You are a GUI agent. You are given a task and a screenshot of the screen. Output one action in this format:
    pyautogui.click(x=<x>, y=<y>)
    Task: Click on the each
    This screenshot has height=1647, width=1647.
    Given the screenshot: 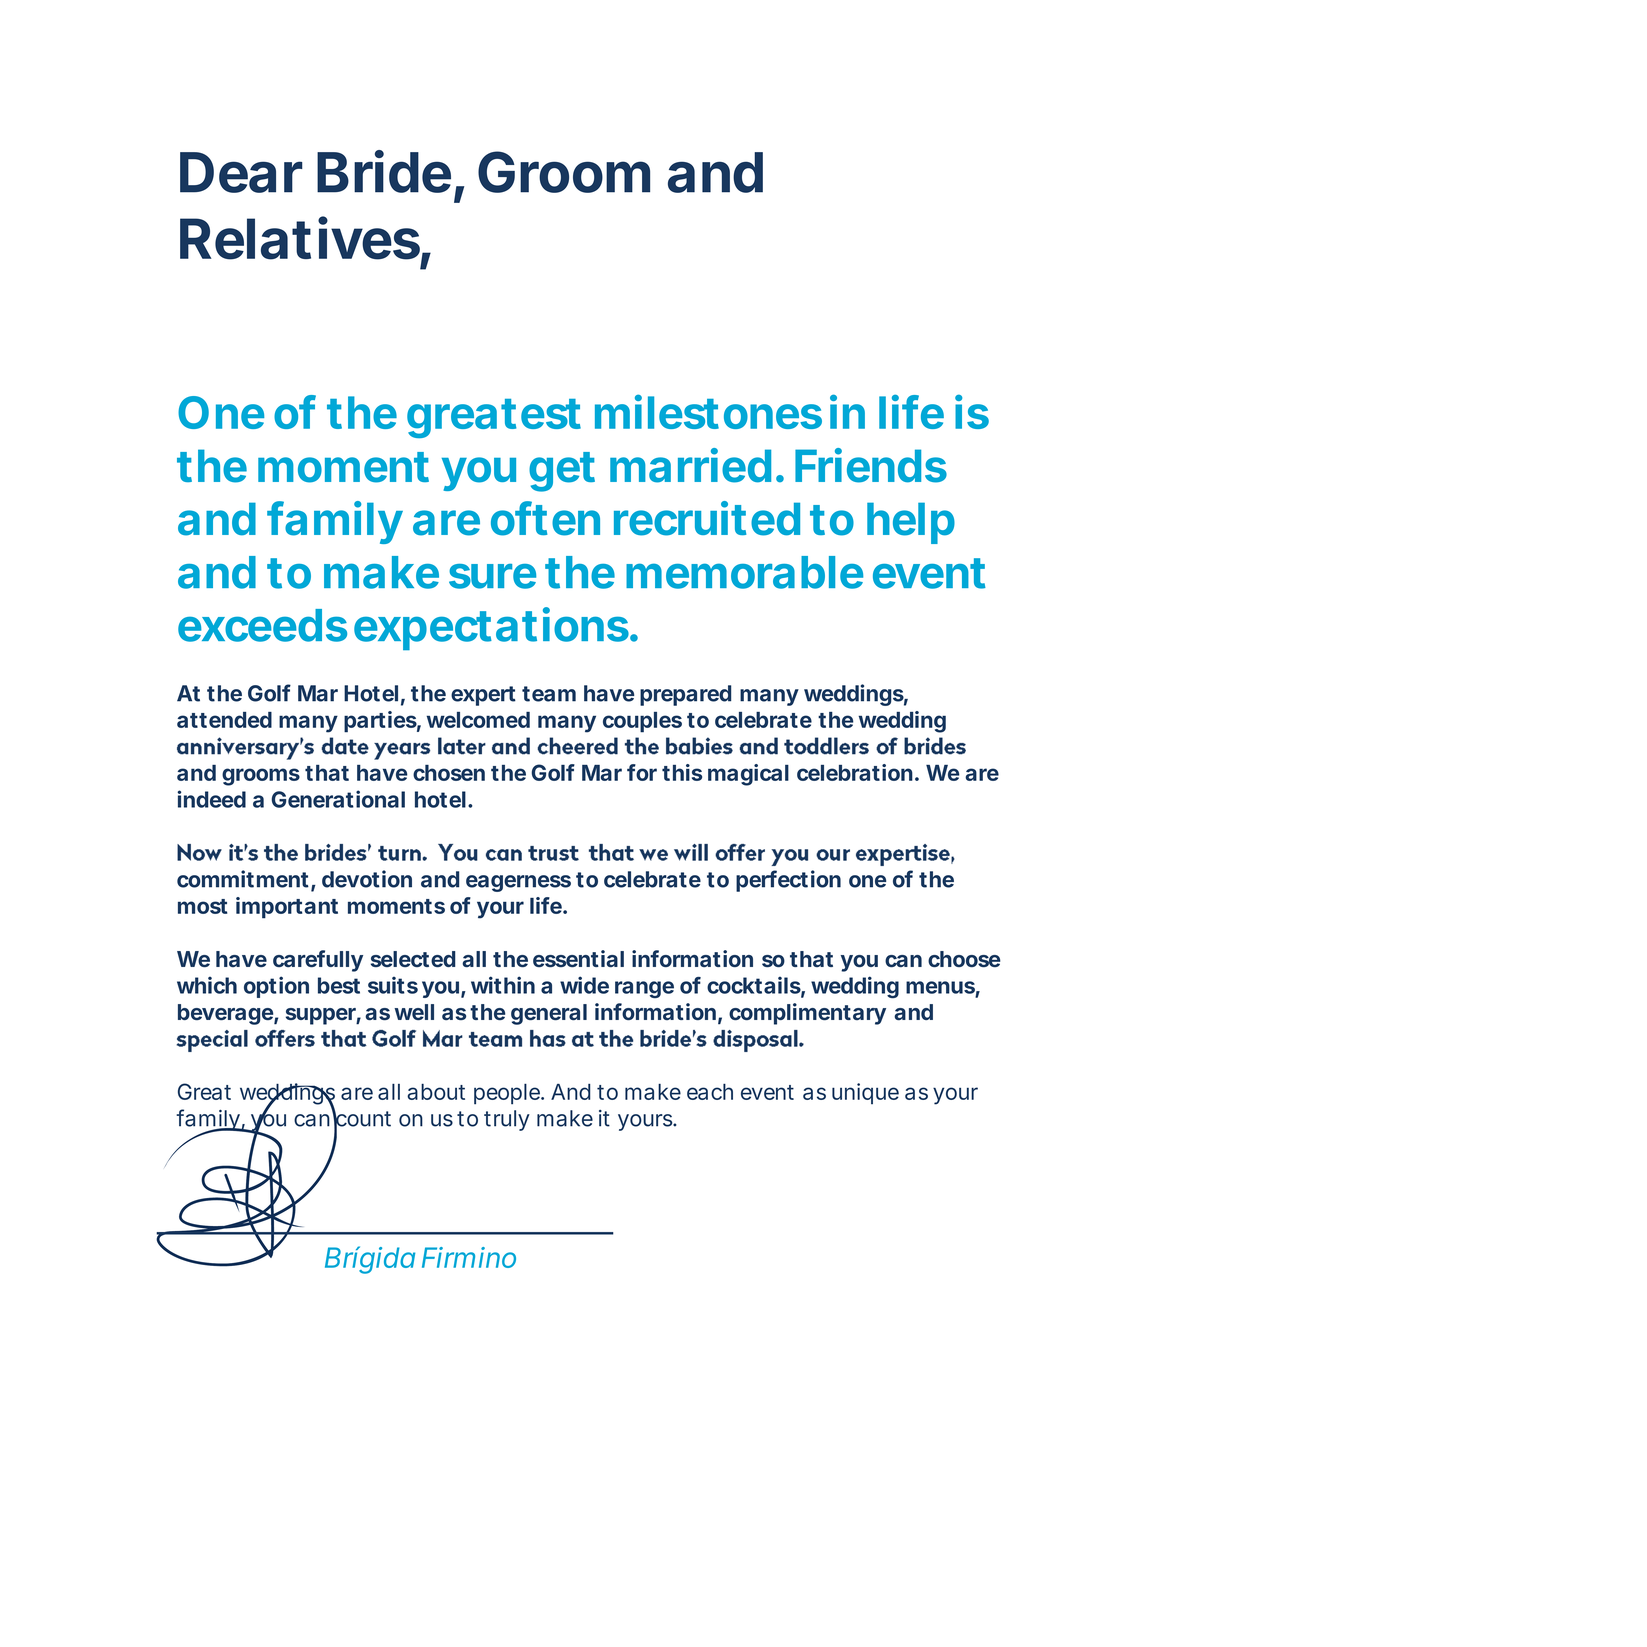 What is the action you would take?
    pyautogui.click(x=710, y=1092)
